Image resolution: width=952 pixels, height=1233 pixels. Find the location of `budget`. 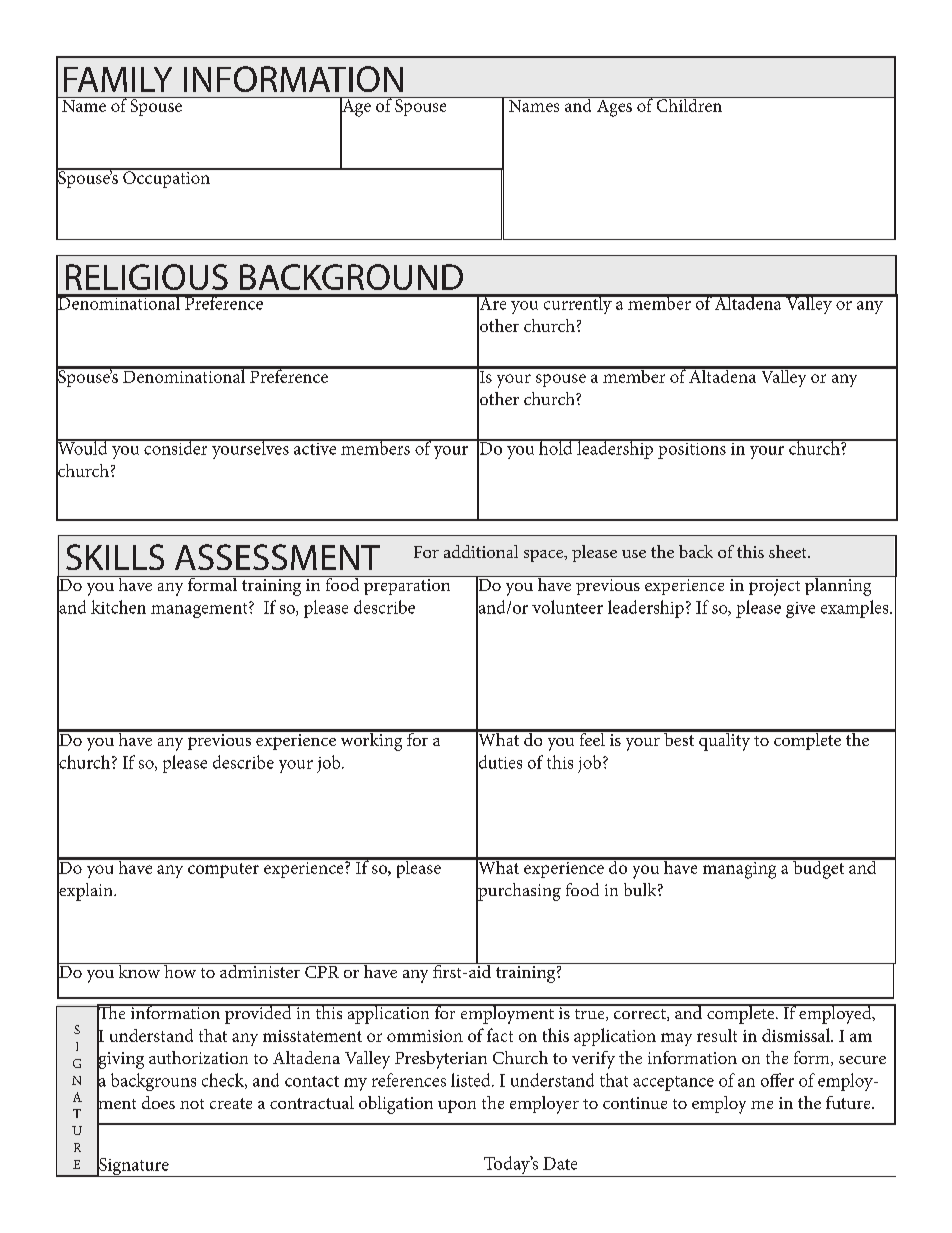

budget is located at coordinates (819, 868).
